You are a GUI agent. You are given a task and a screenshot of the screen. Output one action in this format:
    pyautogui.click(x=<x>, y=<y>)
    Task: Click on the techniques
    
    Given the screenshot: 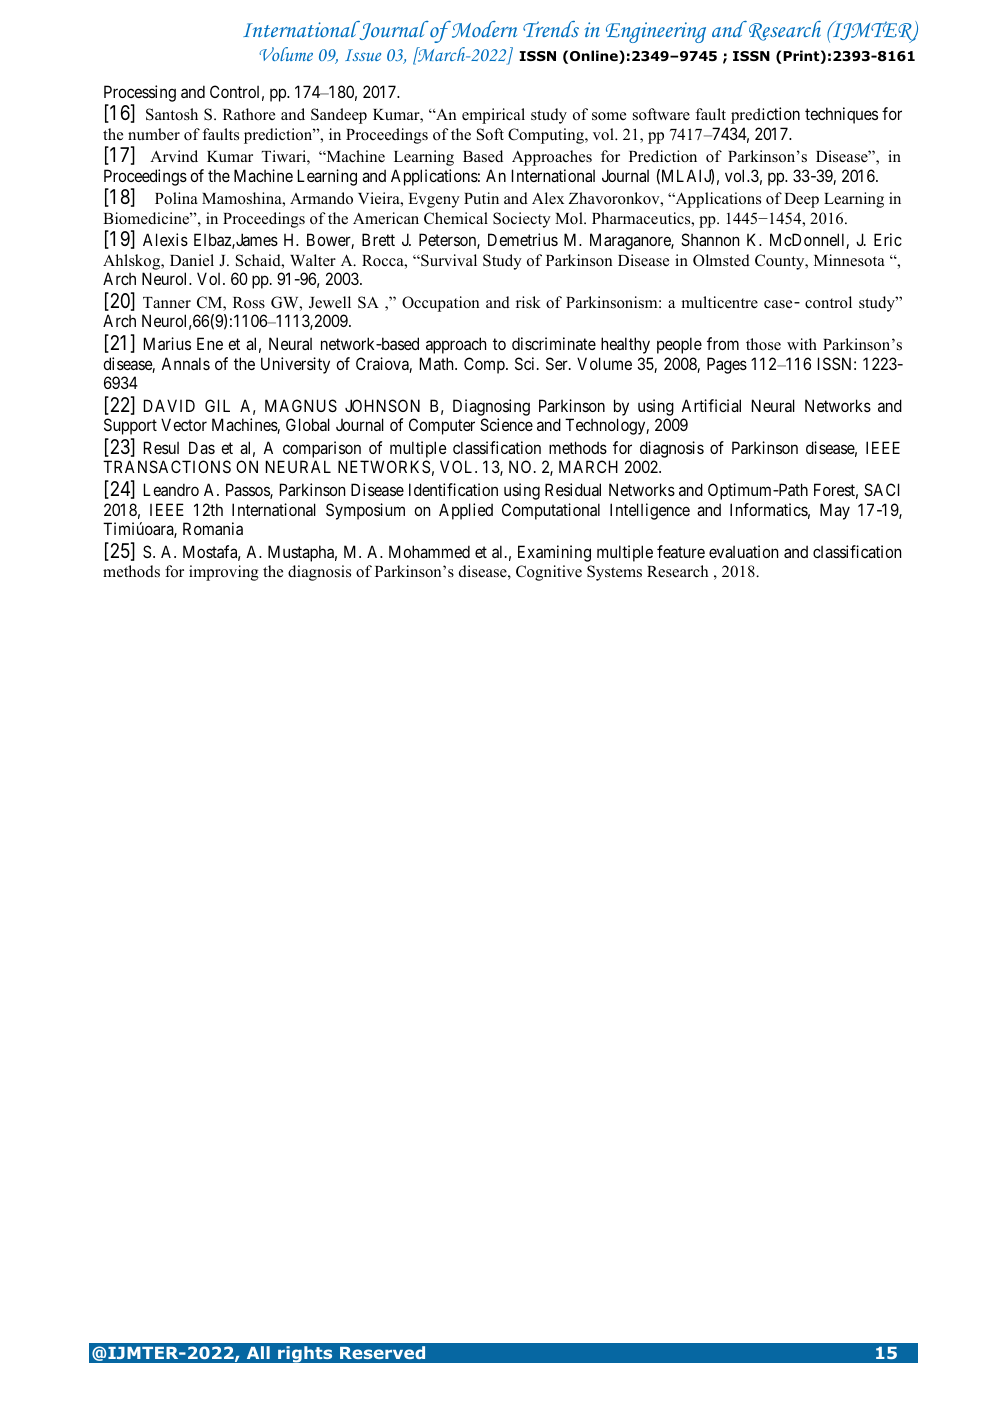 What is the action you would take?
    pyautogui.click(x=841, y=115)
